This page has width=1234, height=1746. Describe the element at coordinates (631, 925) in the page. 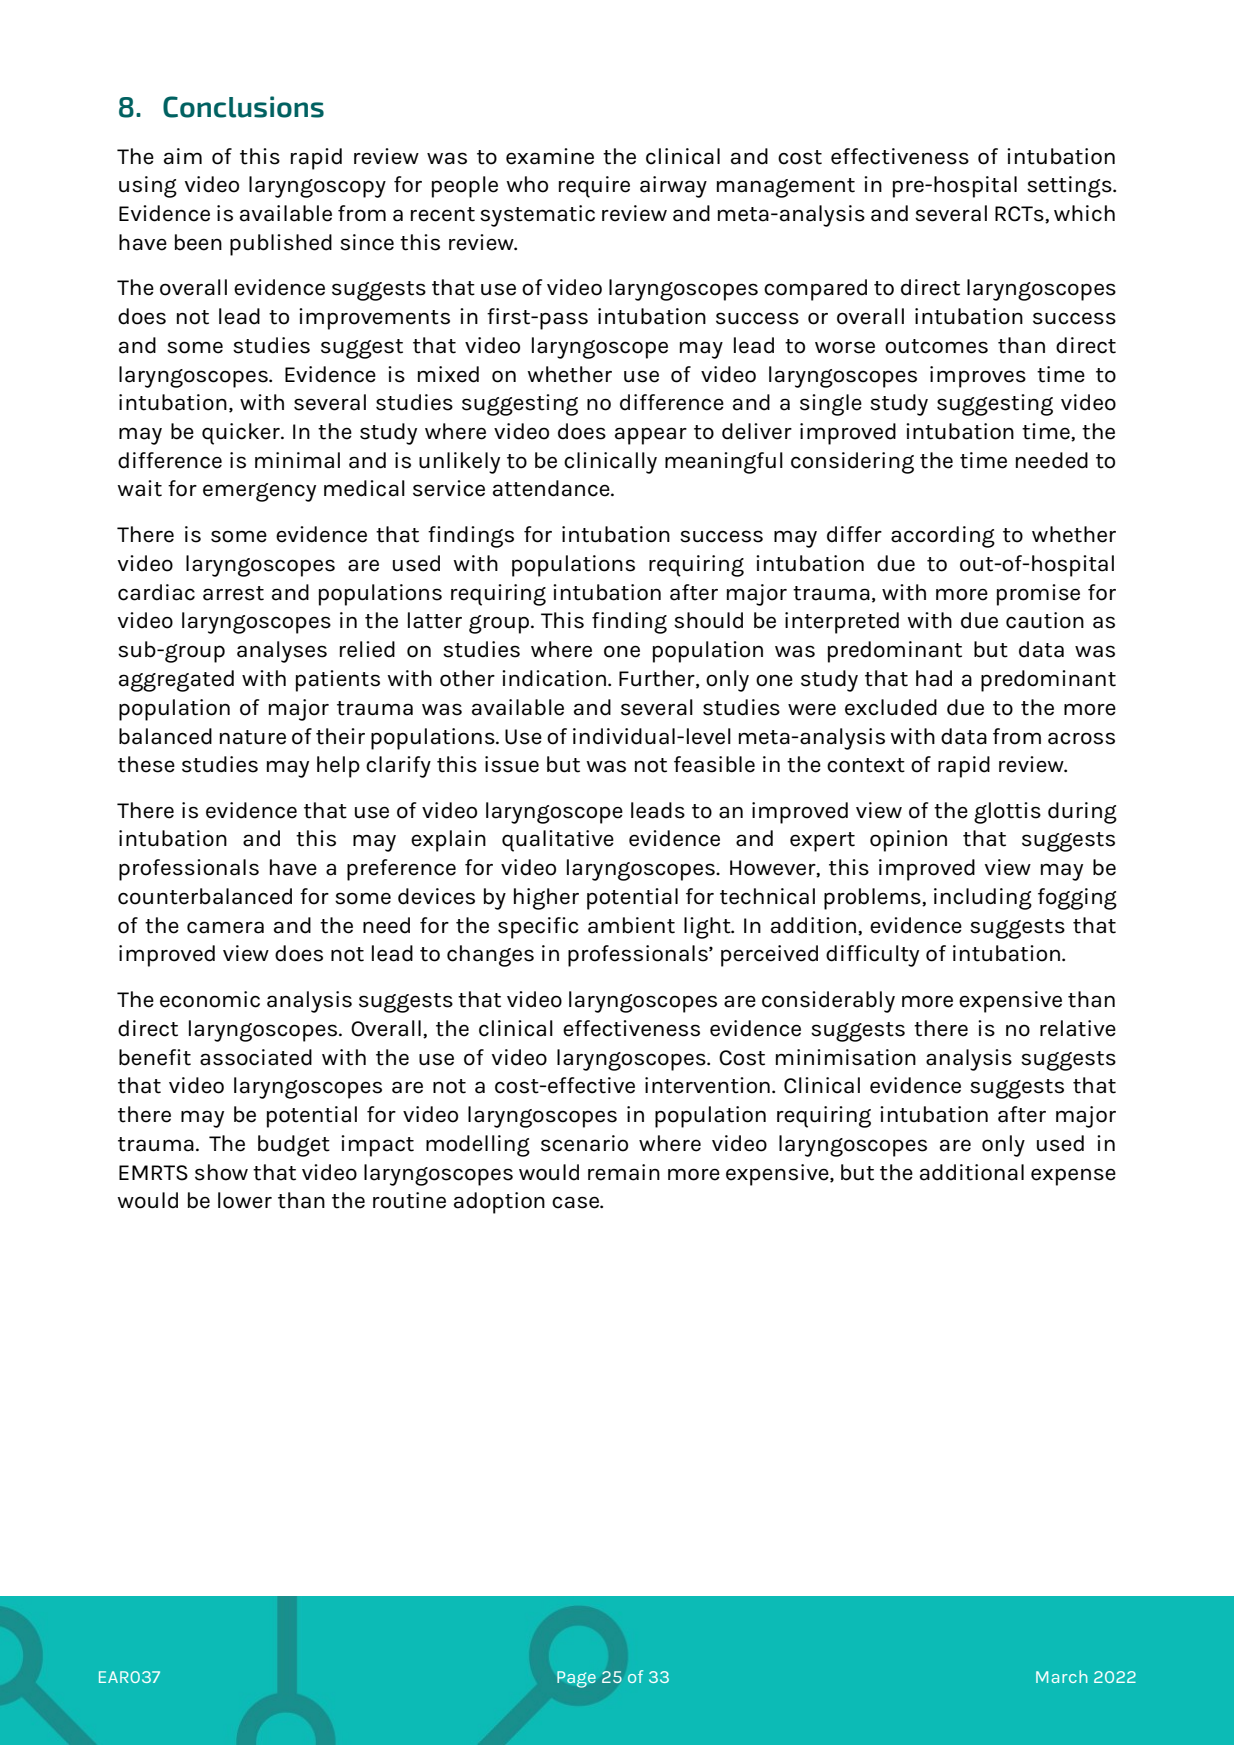

I see `ambient` at that location.
